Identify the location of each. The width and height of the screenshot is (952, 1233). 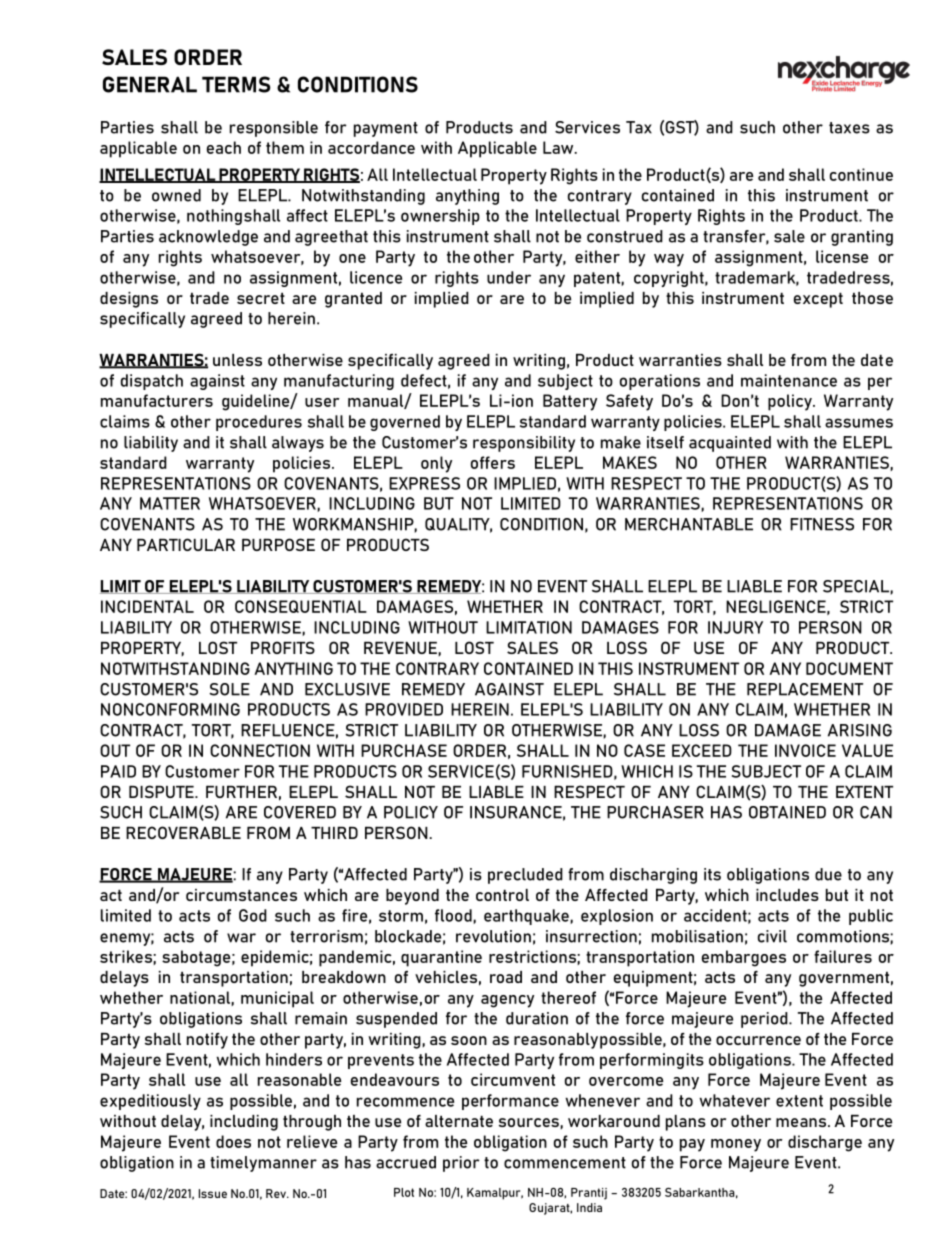
(224, 147).
